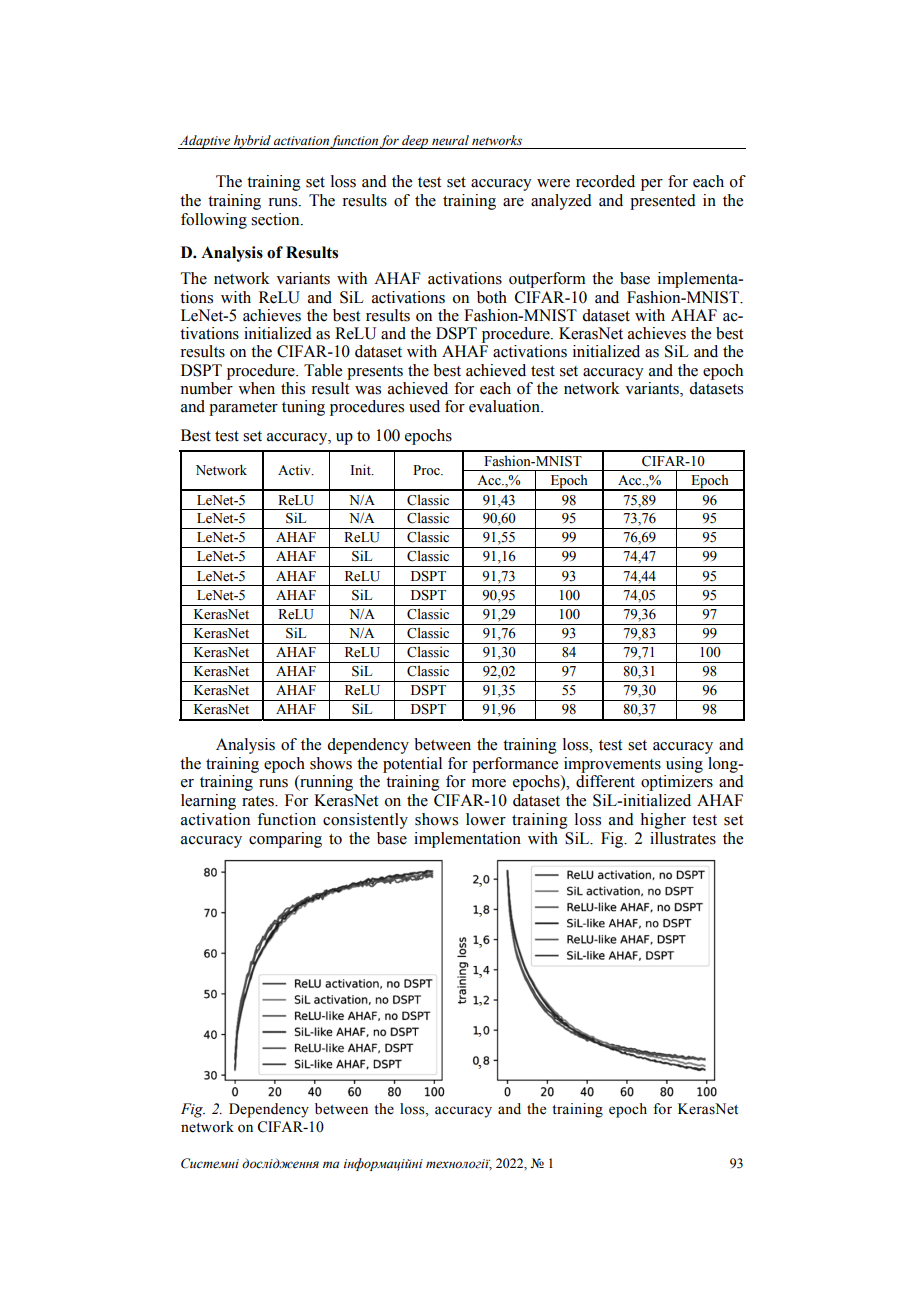  I want to click on neural, so click(450, 140).
